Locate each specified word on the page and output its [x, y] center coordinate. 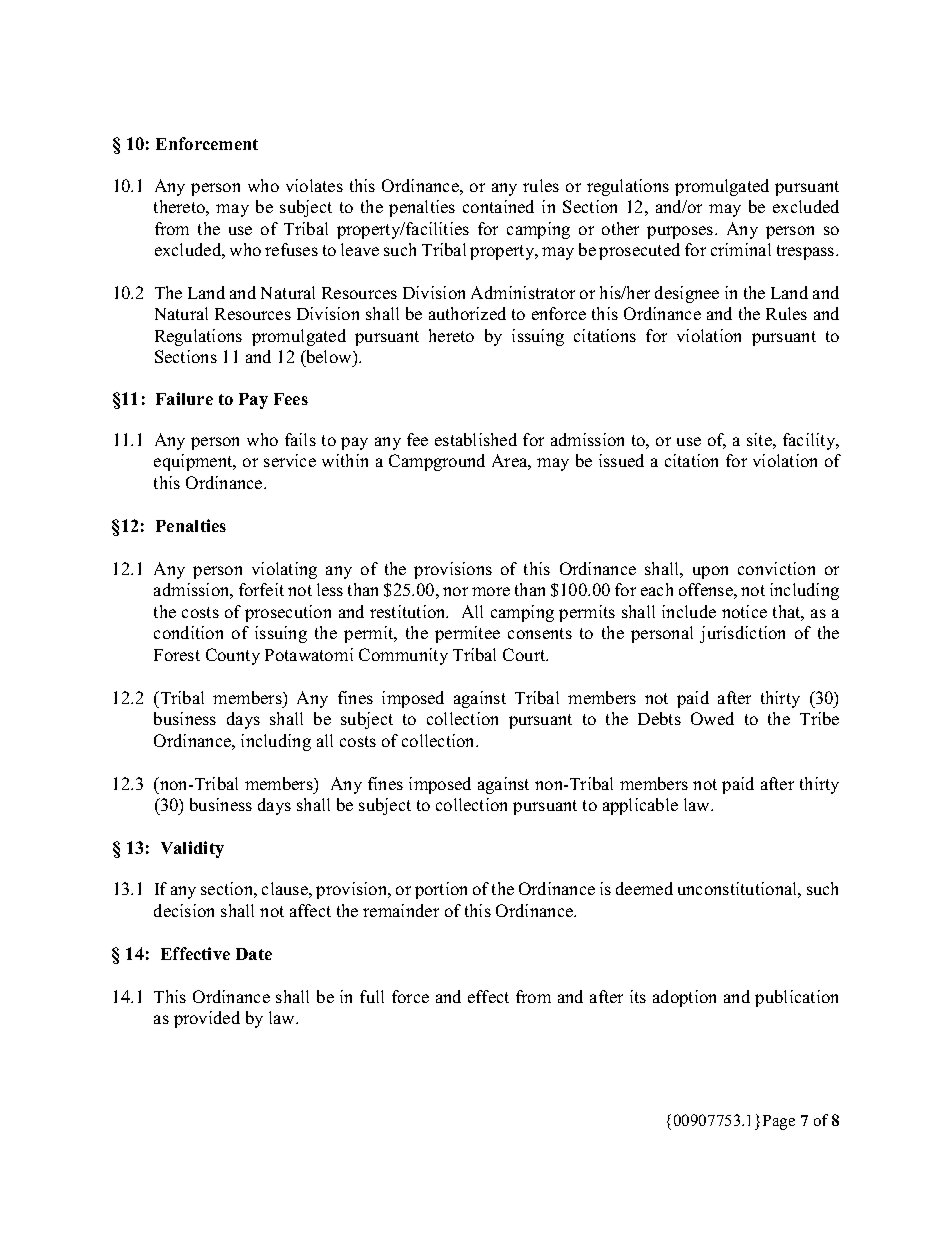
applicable [640, 806]
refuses [291, 249]
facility [810, 441]
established [476, 439]
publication [796, 998]
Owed [712, 718]
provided [207, 1019]
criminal [741, 249]
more [491, 591]
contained [498, 206]
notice [744, 611]
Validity [192, 849]
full [372, 996]
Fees [291, 399]
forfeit [261, 589]
